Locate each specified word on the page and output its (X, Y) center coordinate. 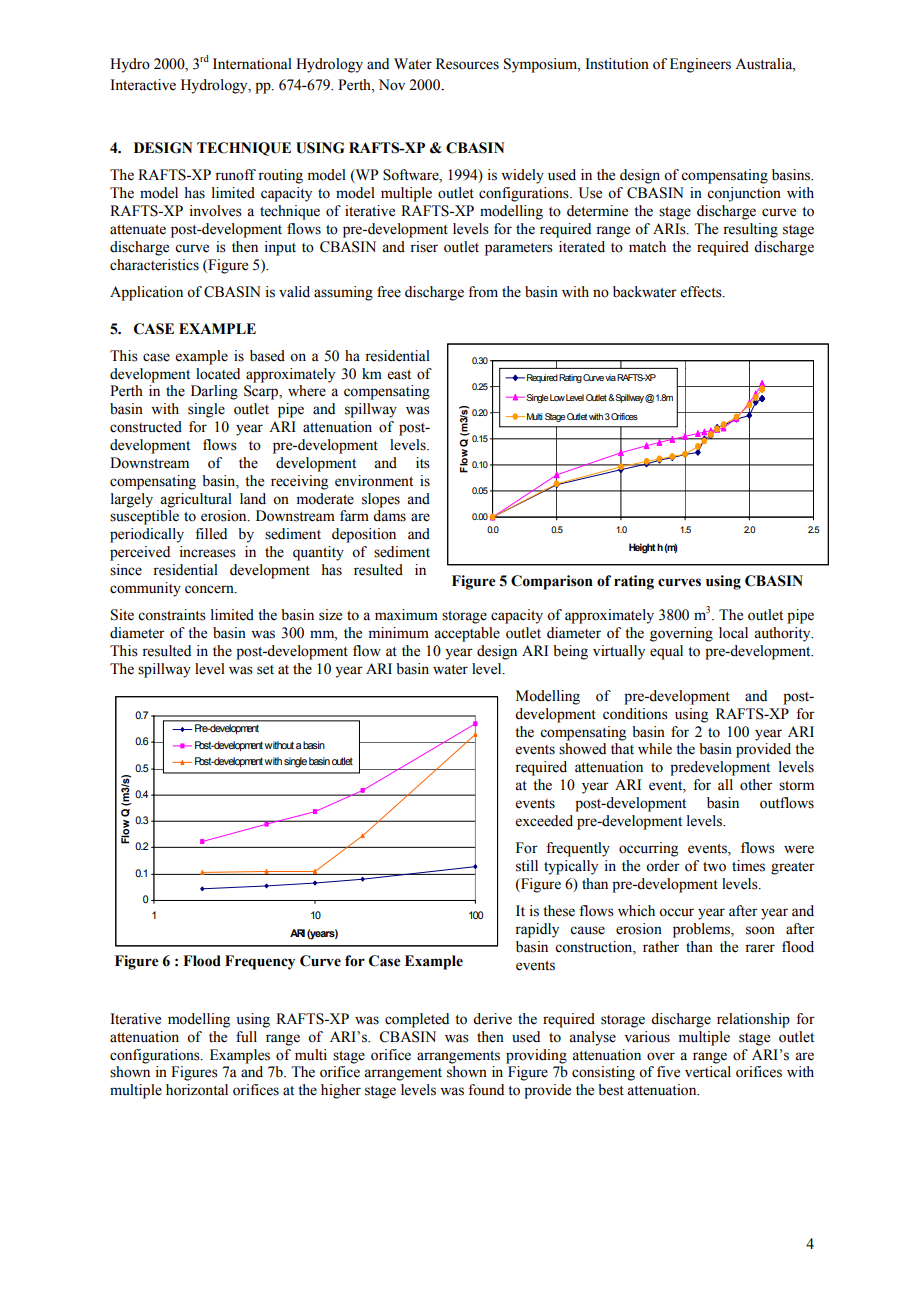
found (486, 1090)
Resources (467, 64)
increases (208, 552)
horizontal (197, 1090)
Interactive (143, 85)
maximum (406, 615)
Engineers (700, 65)
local (733, 633)
